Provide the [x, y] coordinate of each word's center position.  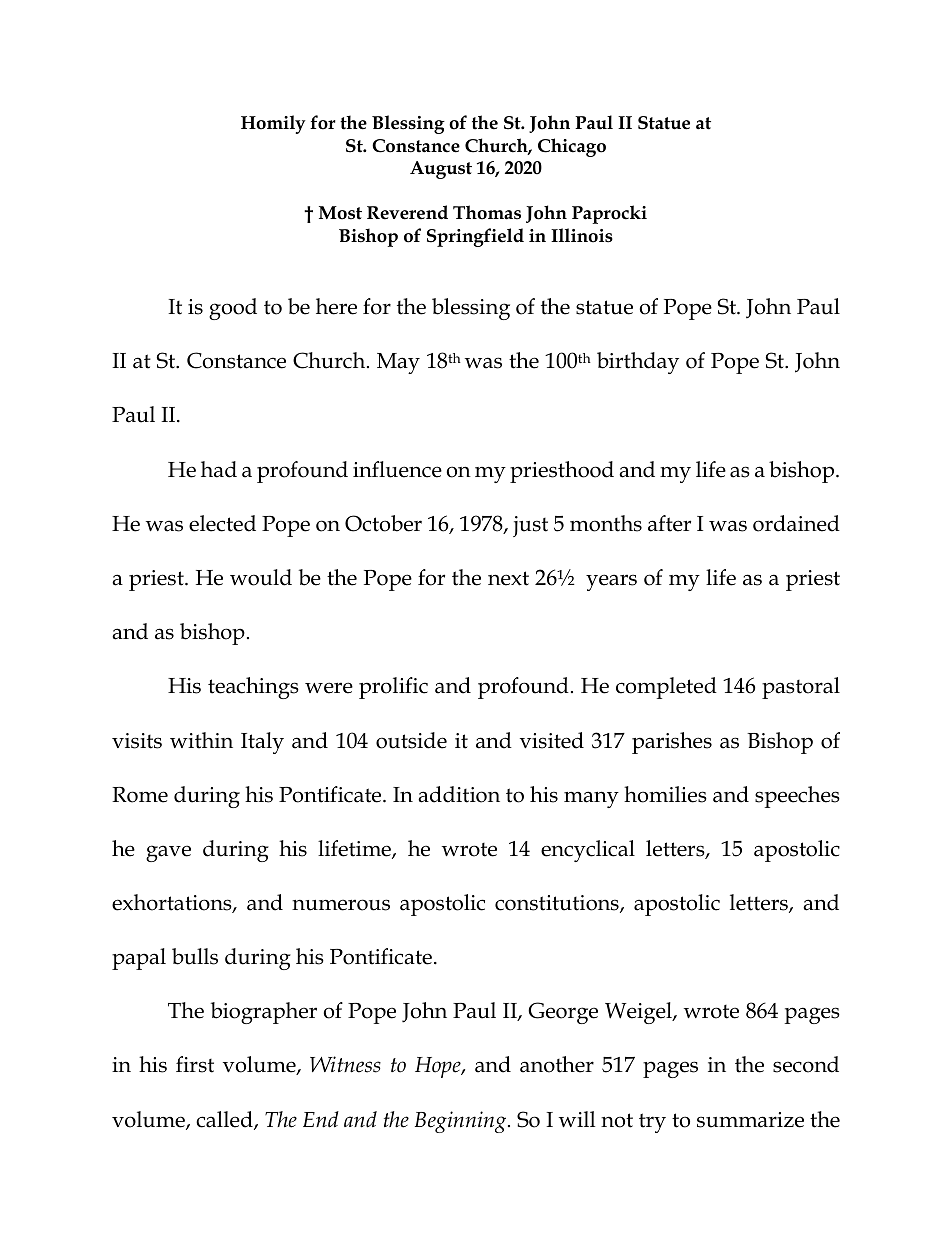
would [261, 577]
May [398, 363]
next [508, 578]
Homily [273, 124]
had [219, 469]
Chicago [572, 147]
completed [666, 688]
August [441, 170]
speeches [797, 797]
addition [459, 794]
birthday [638, 363]
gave [168, 853]
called [225, 1120]
